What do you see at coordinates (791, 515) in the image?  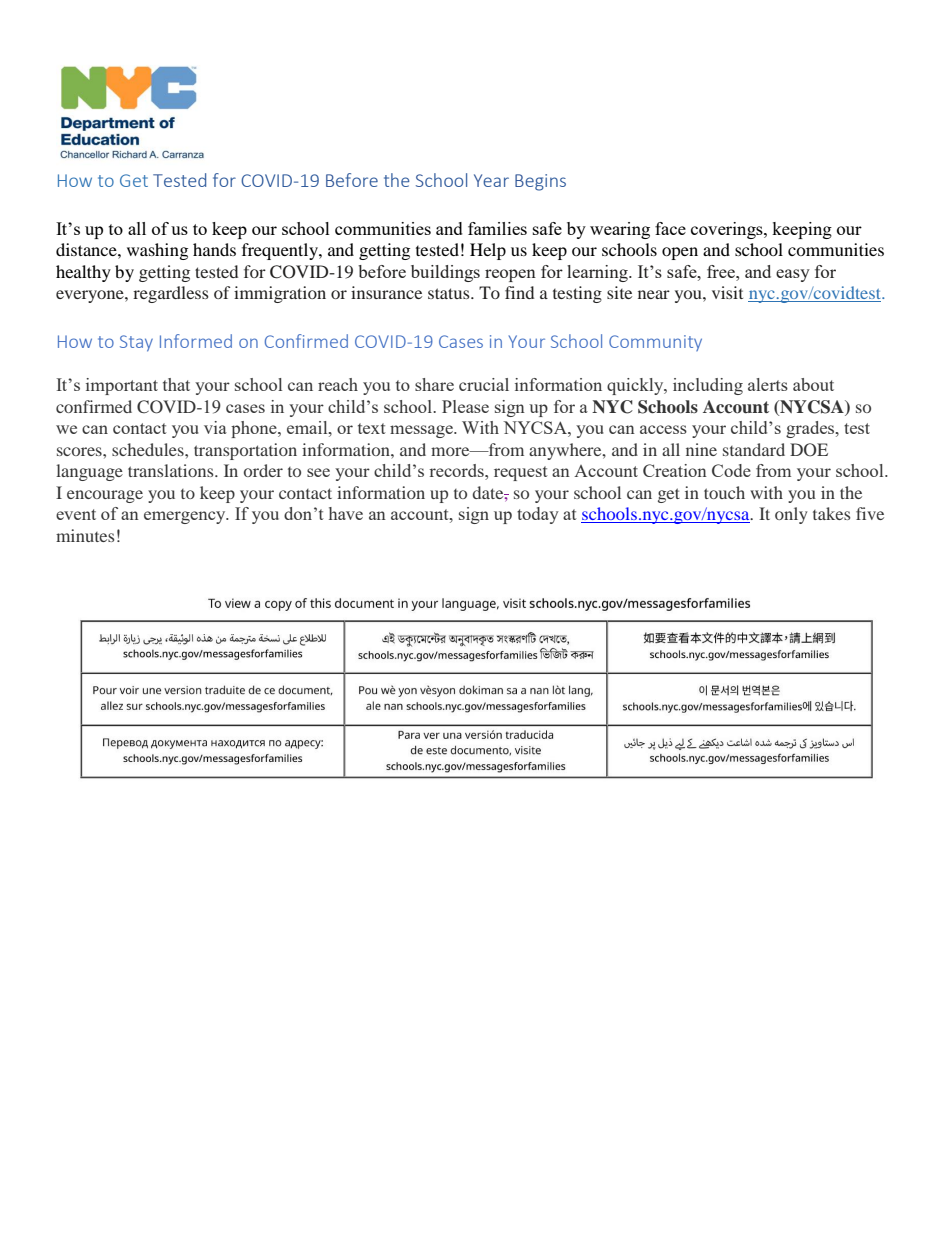 I see `only` at bounding box center [791, 515].
